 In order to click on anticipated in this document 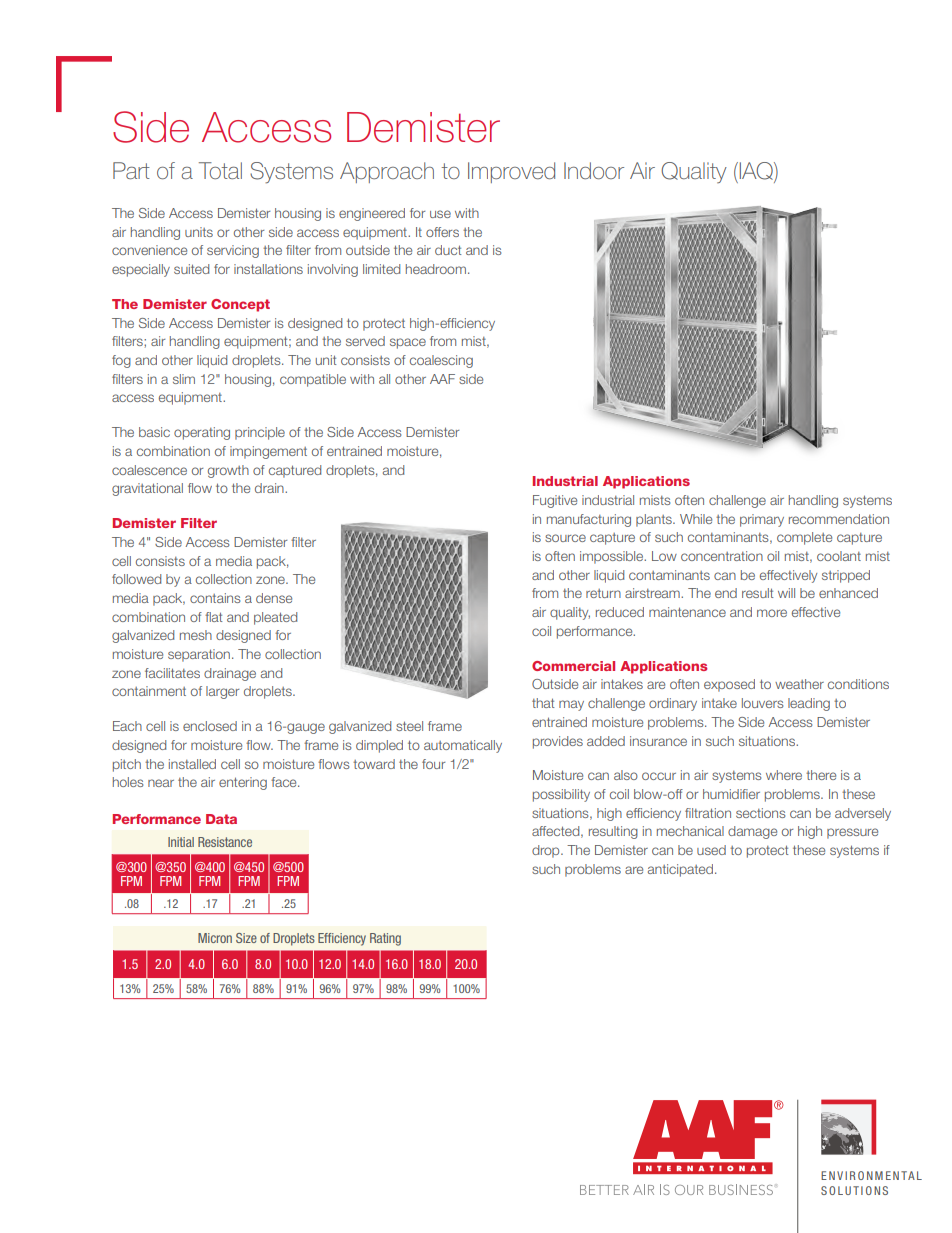, I will do `click(680, 870)`.
